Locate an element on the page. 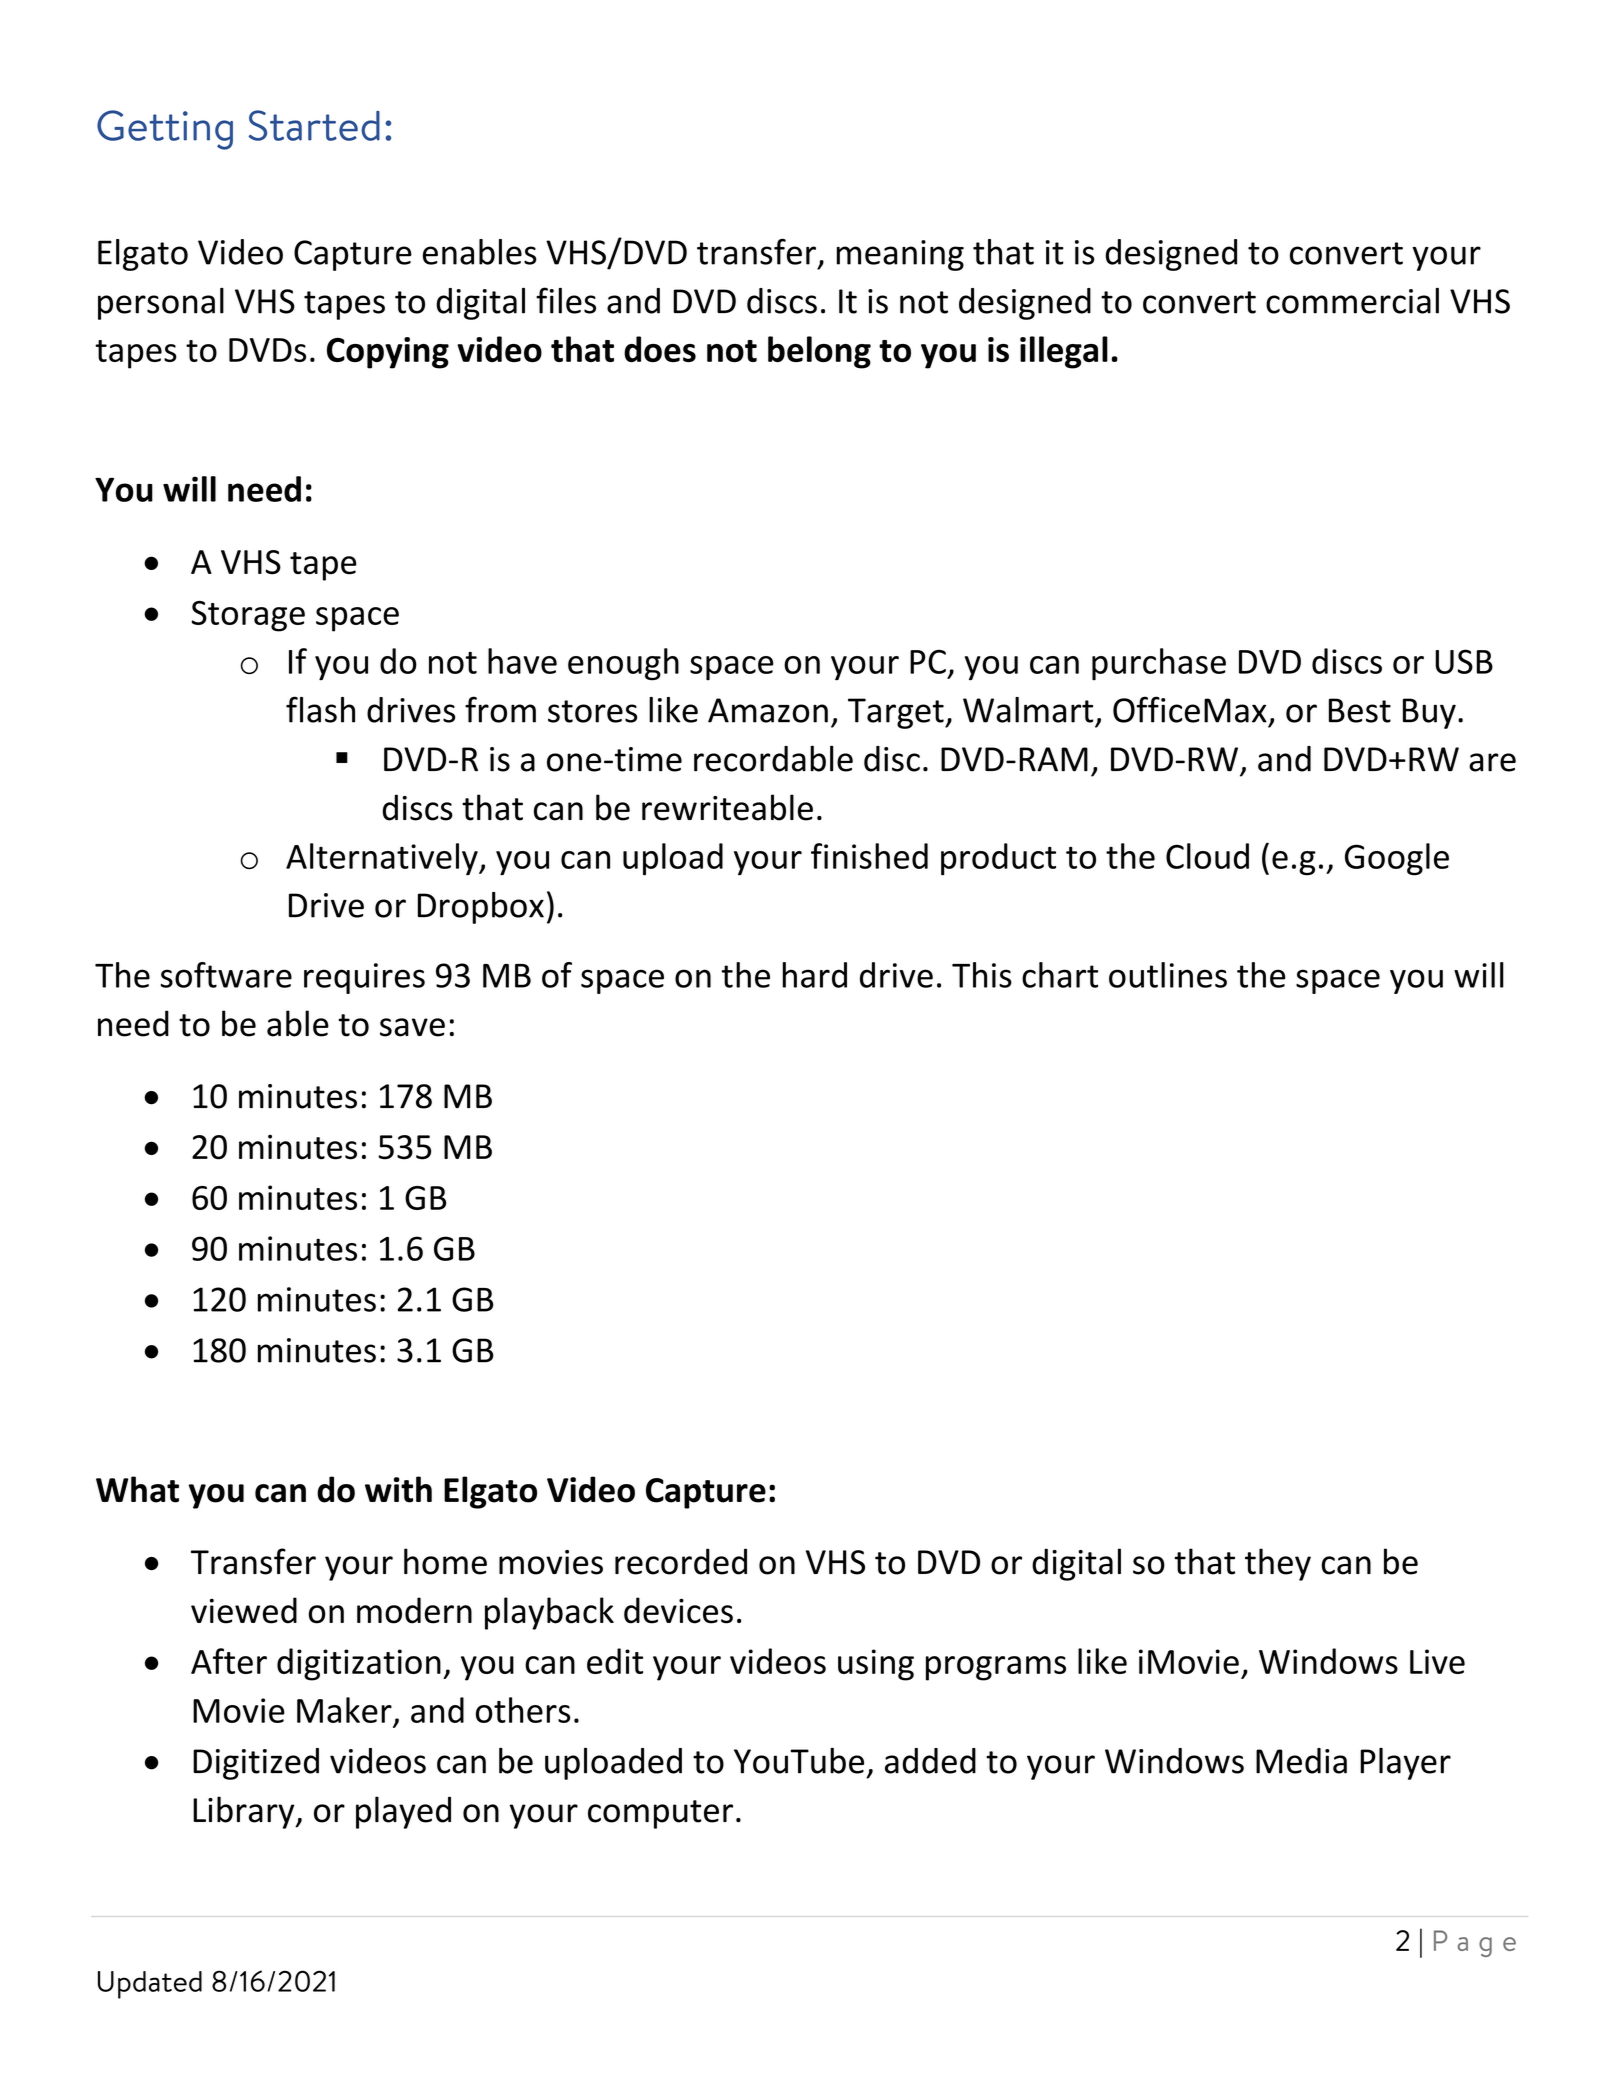 The image size is (1620, 2096). Updated is located at coordinates (150, 1985).
